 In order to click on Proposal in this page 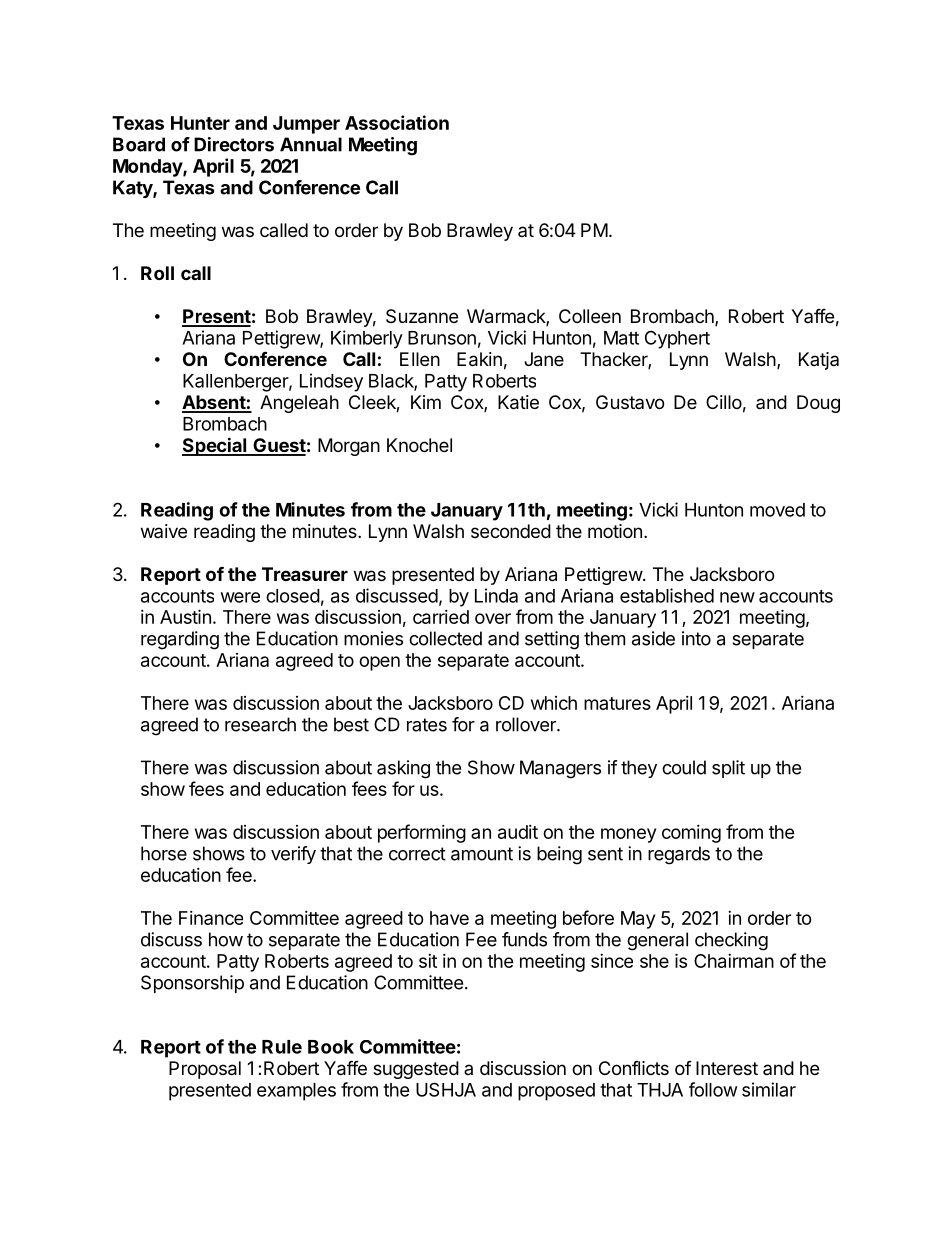, I will do `click(205, 1070)`.
